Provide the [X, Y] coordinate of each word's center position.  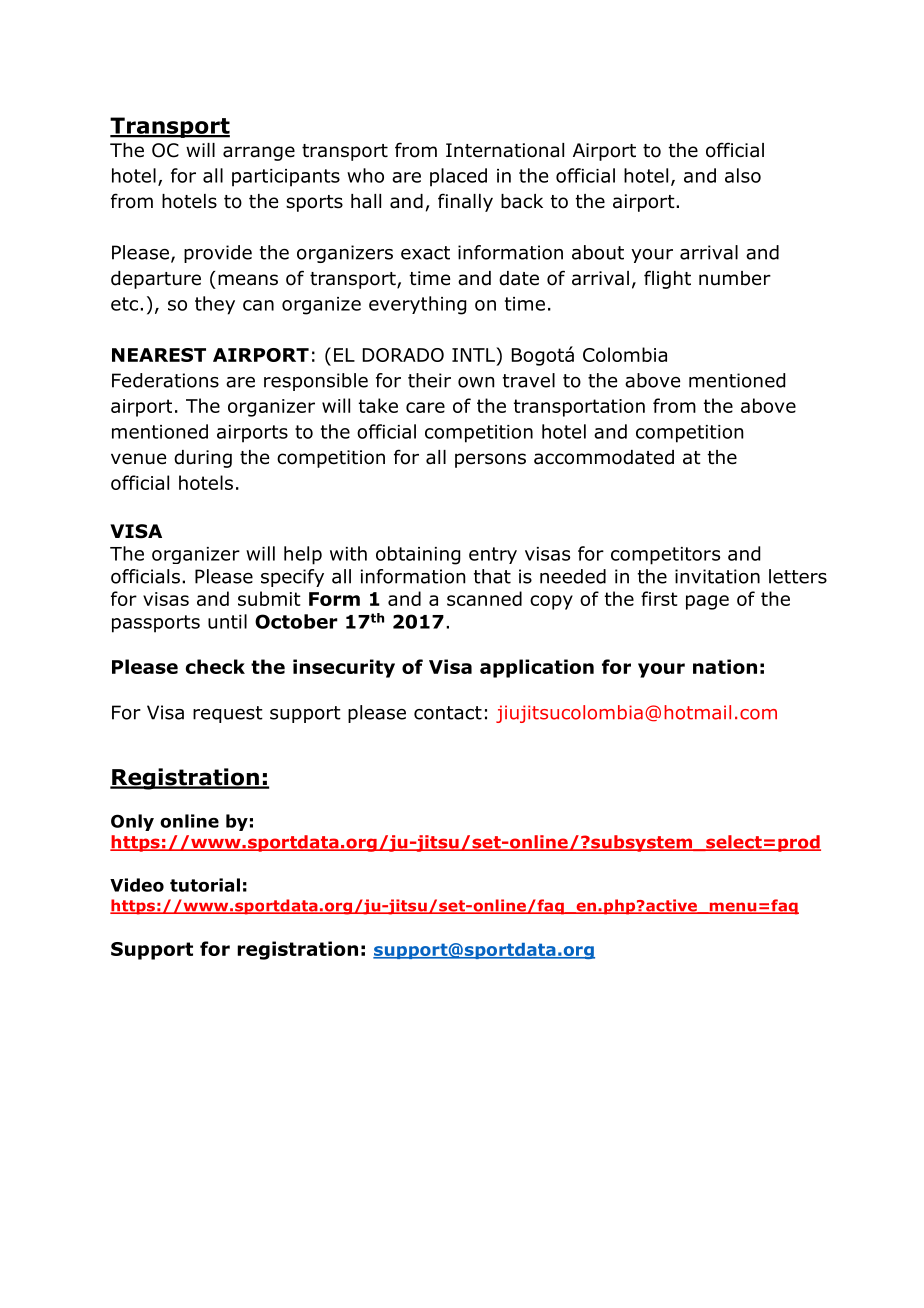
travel [529, 380]
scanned [484, 598]
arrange [259, 153]
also [743, 175]
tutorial [205, 885]
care [425, 407]
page [707, 602]
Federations [165, 380]
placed [458, 177]
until [227, 621]
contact [448, 713]
